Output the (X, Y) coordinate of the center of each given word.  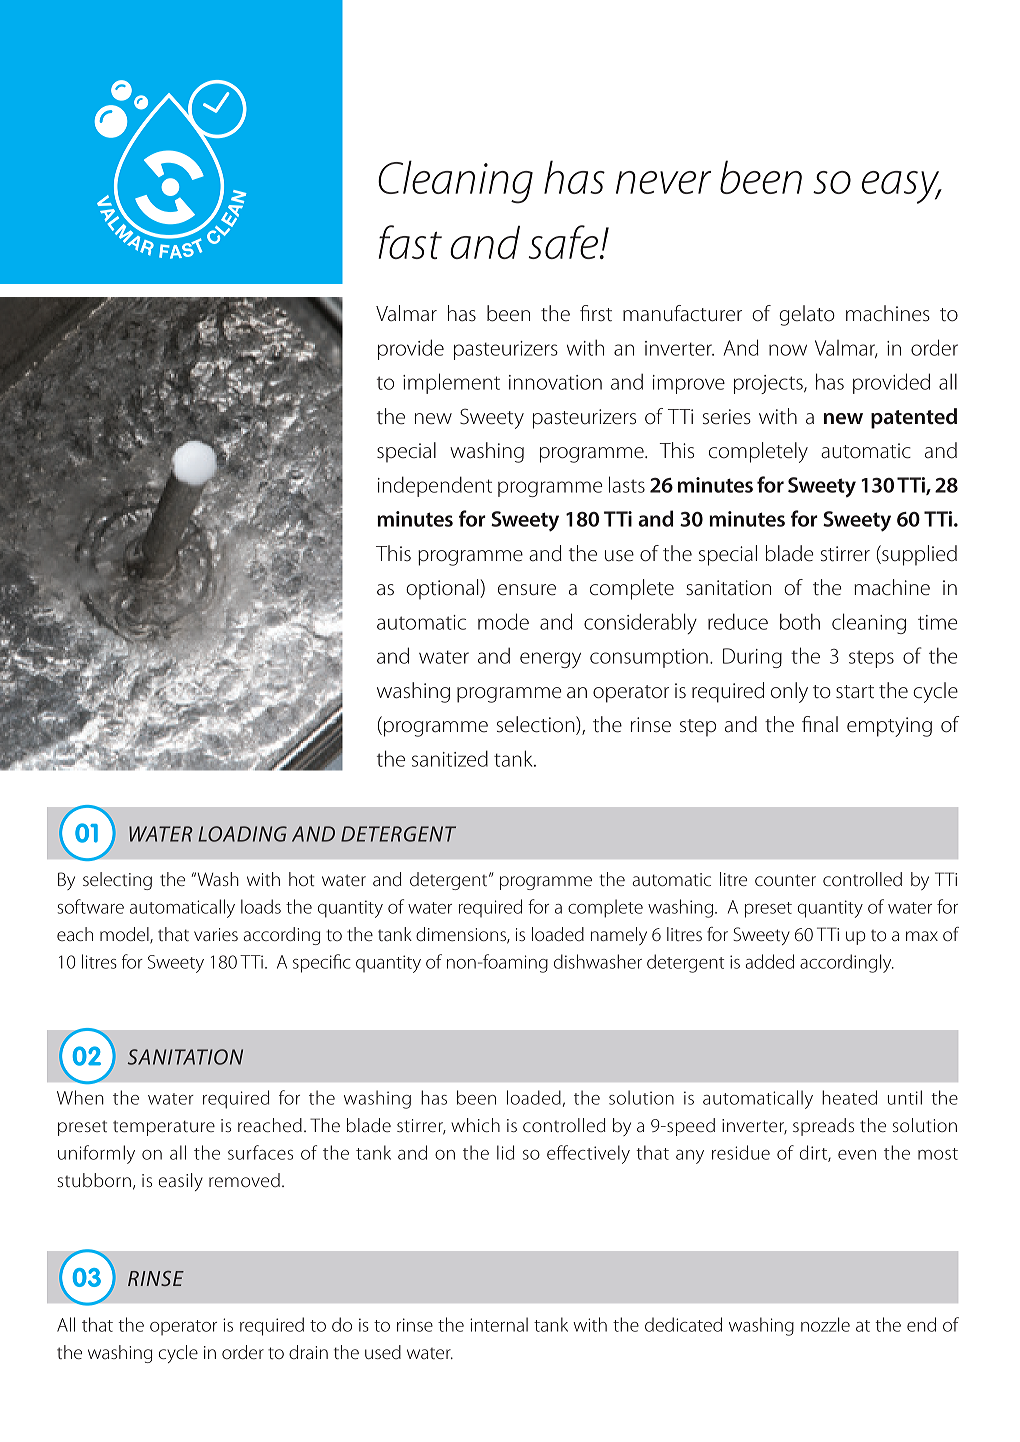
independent (435, 486)
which (475, 1125)
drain (308, 1352)
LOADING (242, 834)
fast (410, 242)
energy (550, 660)
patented (914, 418)
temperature (164, 1128)
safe (563, 242)
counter (785, 880)
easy (902, 187)
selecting (117, 881)
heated (849, 1097)
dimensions (462, 935)
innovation (555, 382)
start (855, 692)
